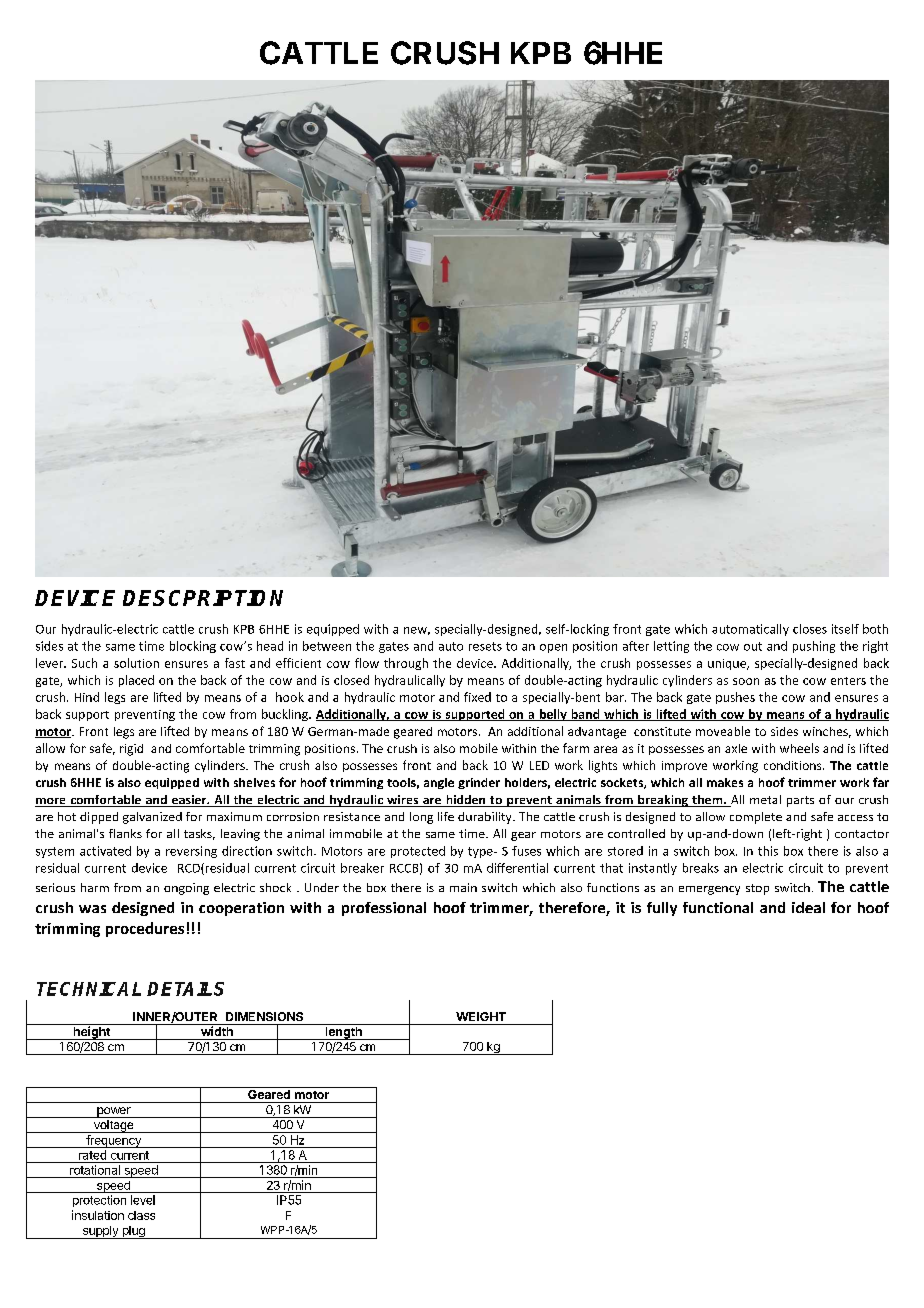 This page has width=924, height=1308. I want to click on level, so click(143, 1200).
